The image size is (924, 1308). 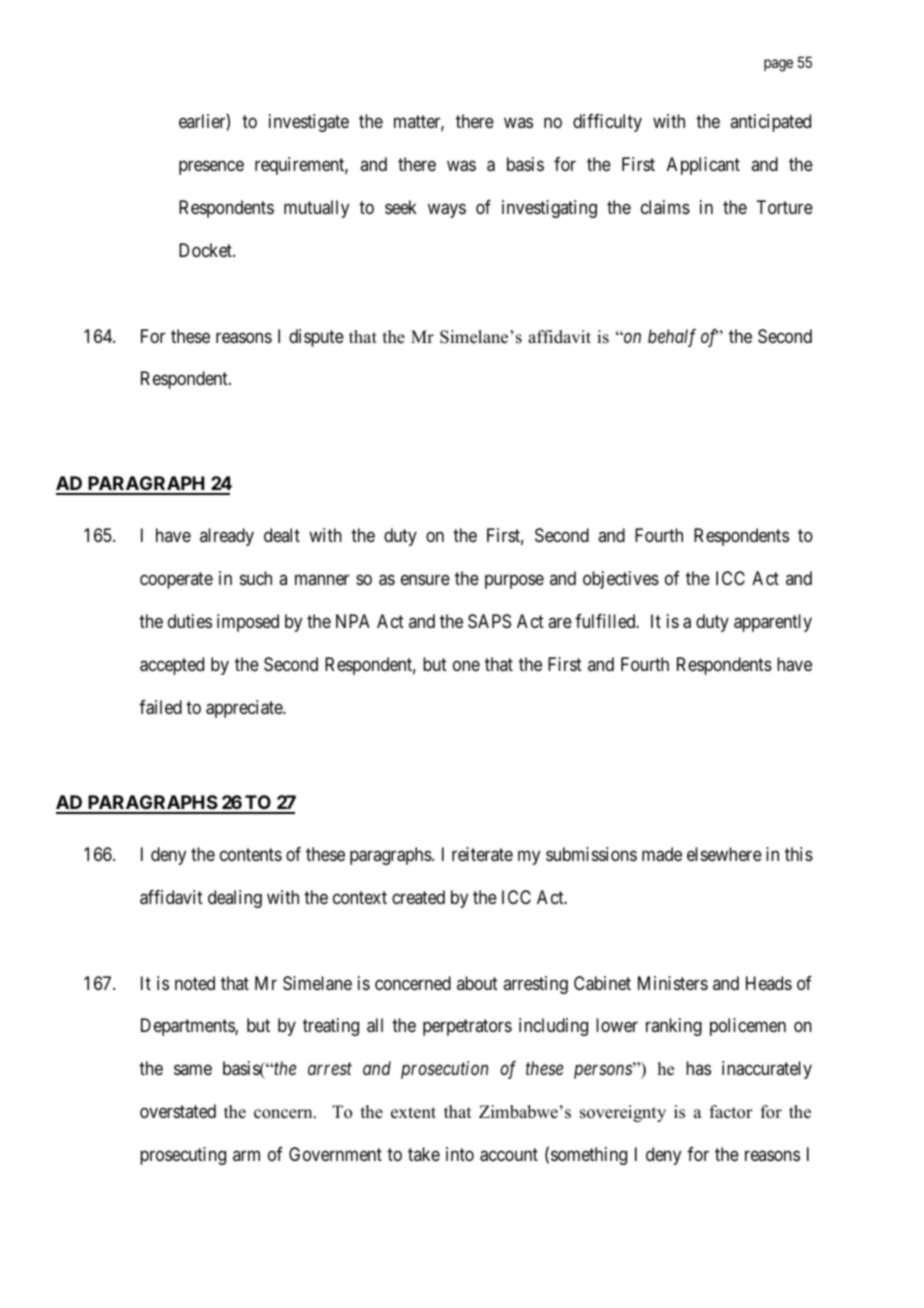 I want to click on anticipated, so click(x=770, y=123).
